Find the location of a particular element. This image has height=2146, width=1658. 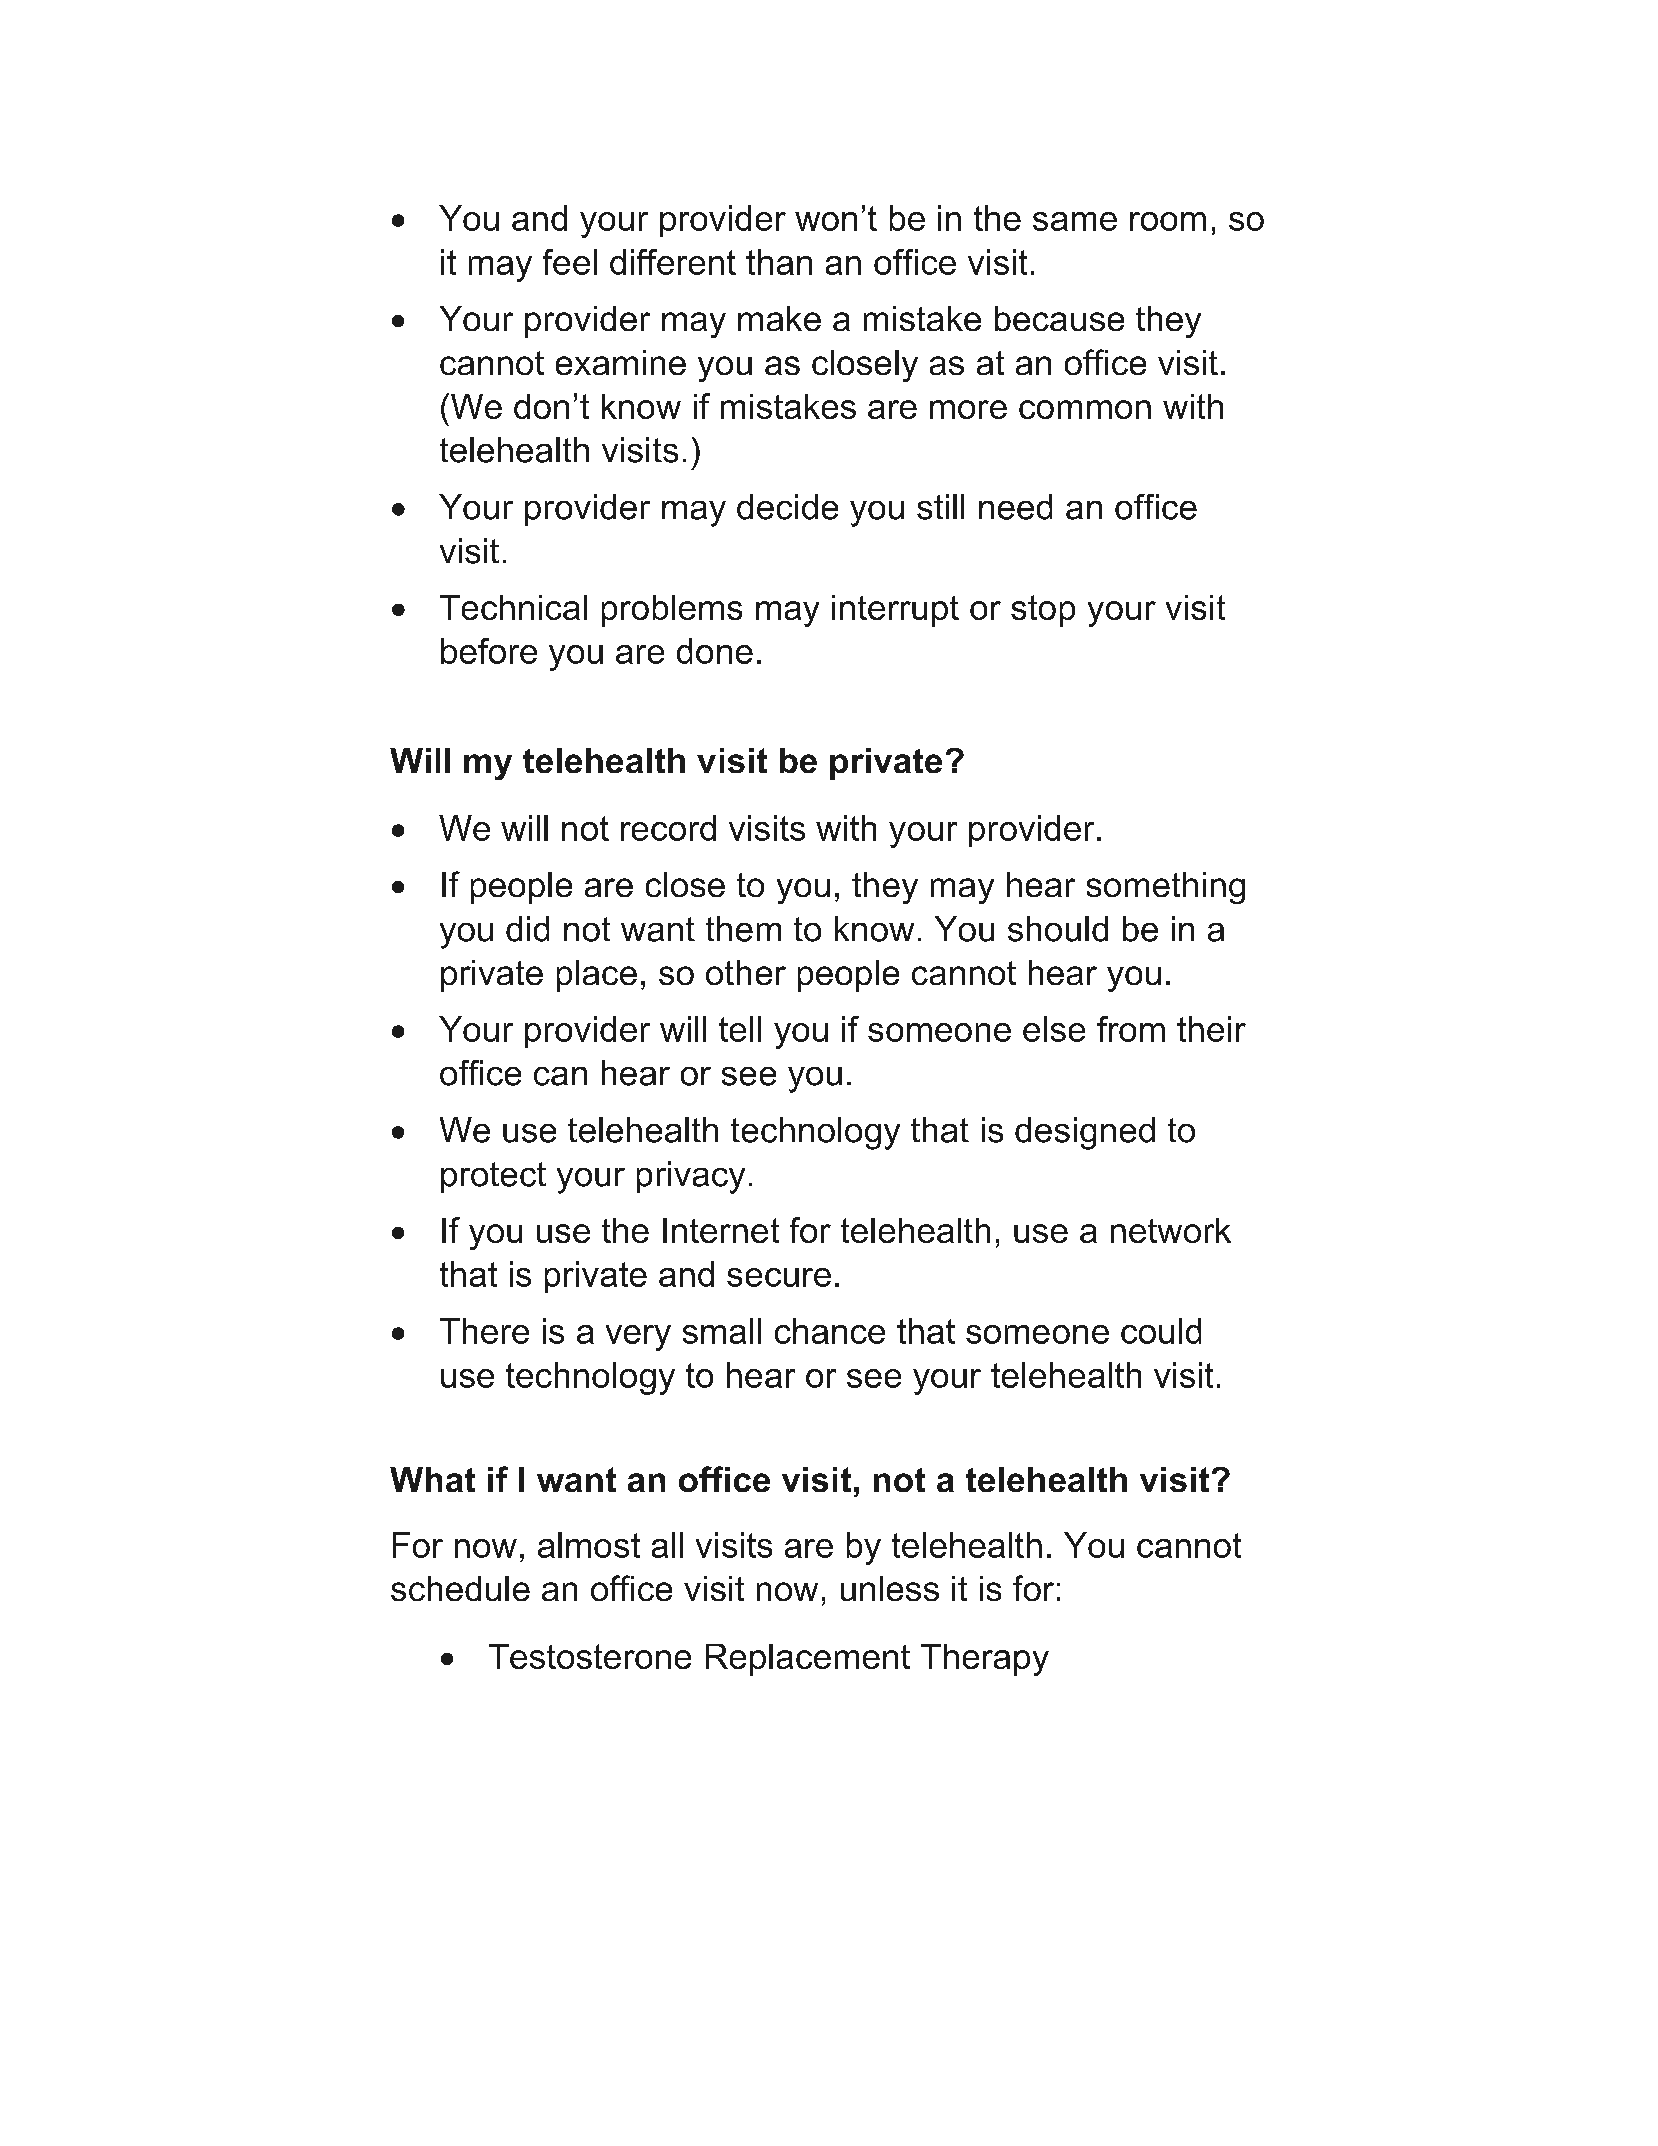

did is located at coordinates (527, 929).
